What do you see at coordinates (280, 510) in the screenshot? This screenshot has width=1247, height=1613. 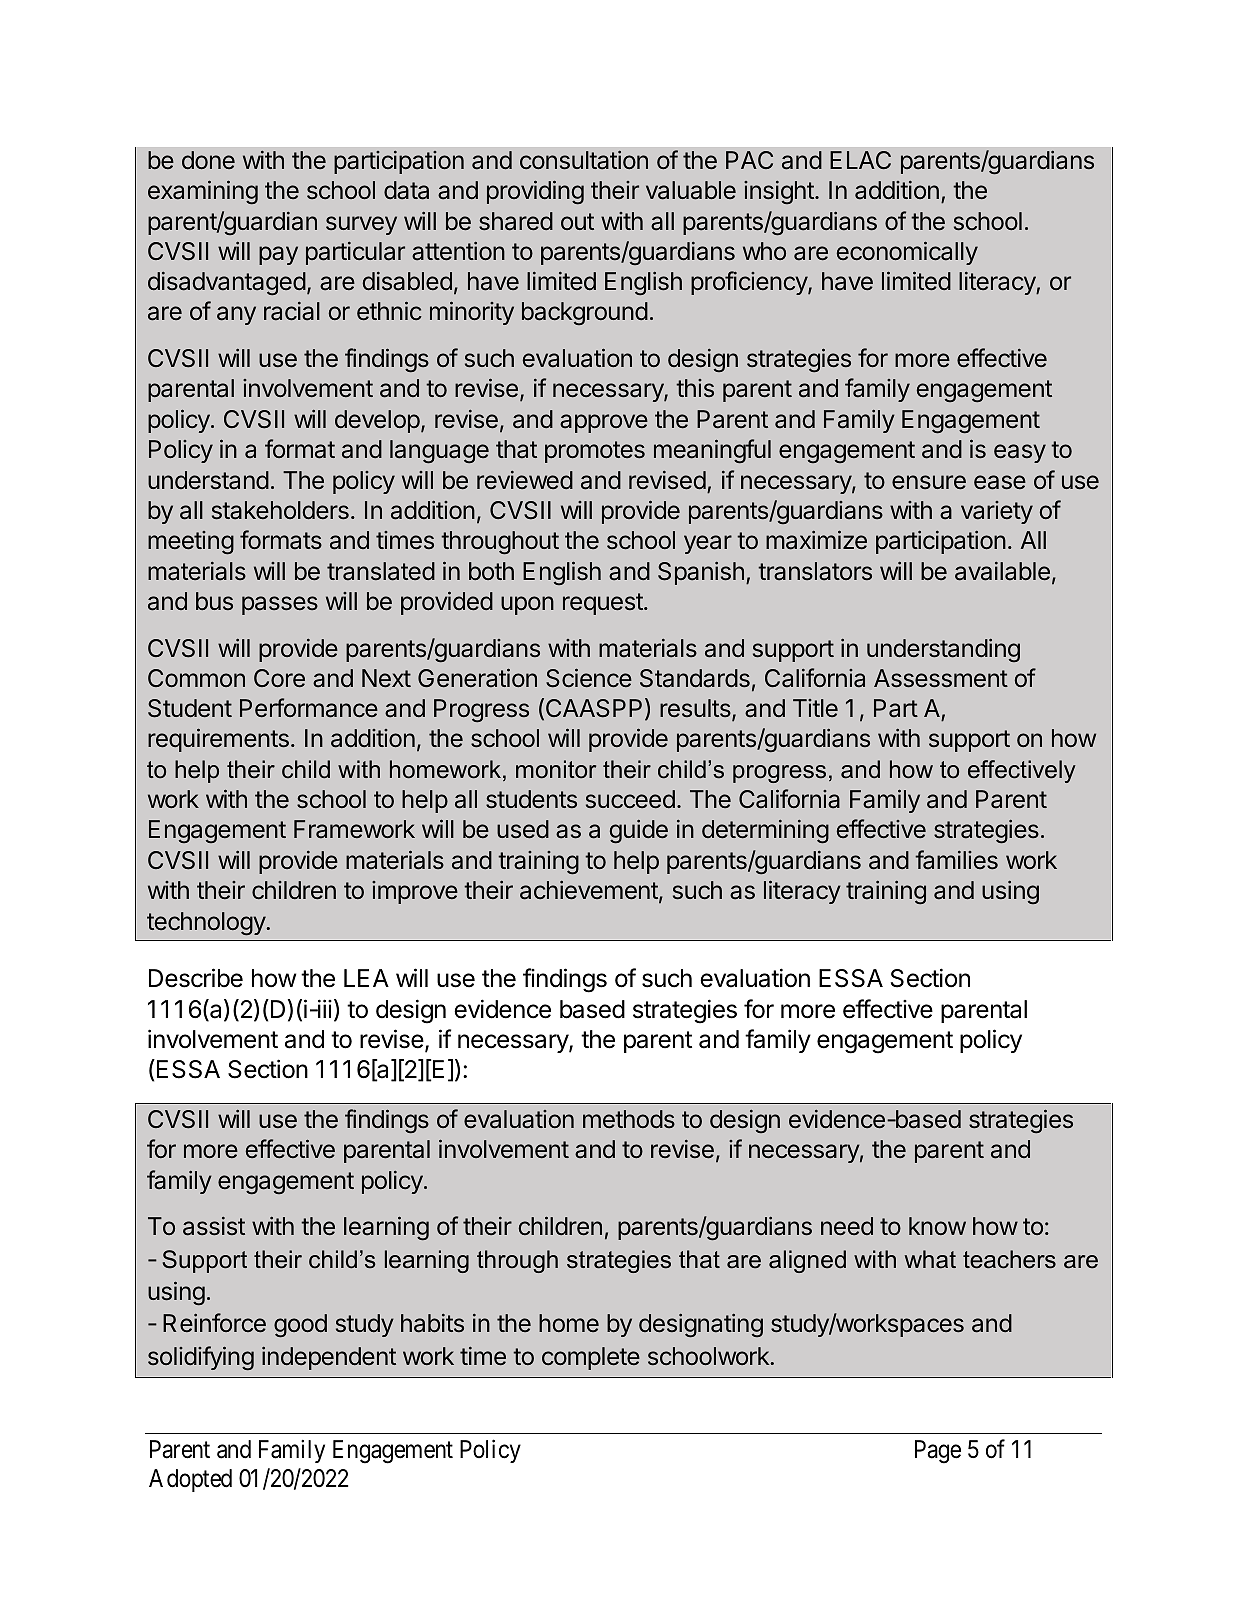 I see `stakeholders` at bounding box center [280, 510].
